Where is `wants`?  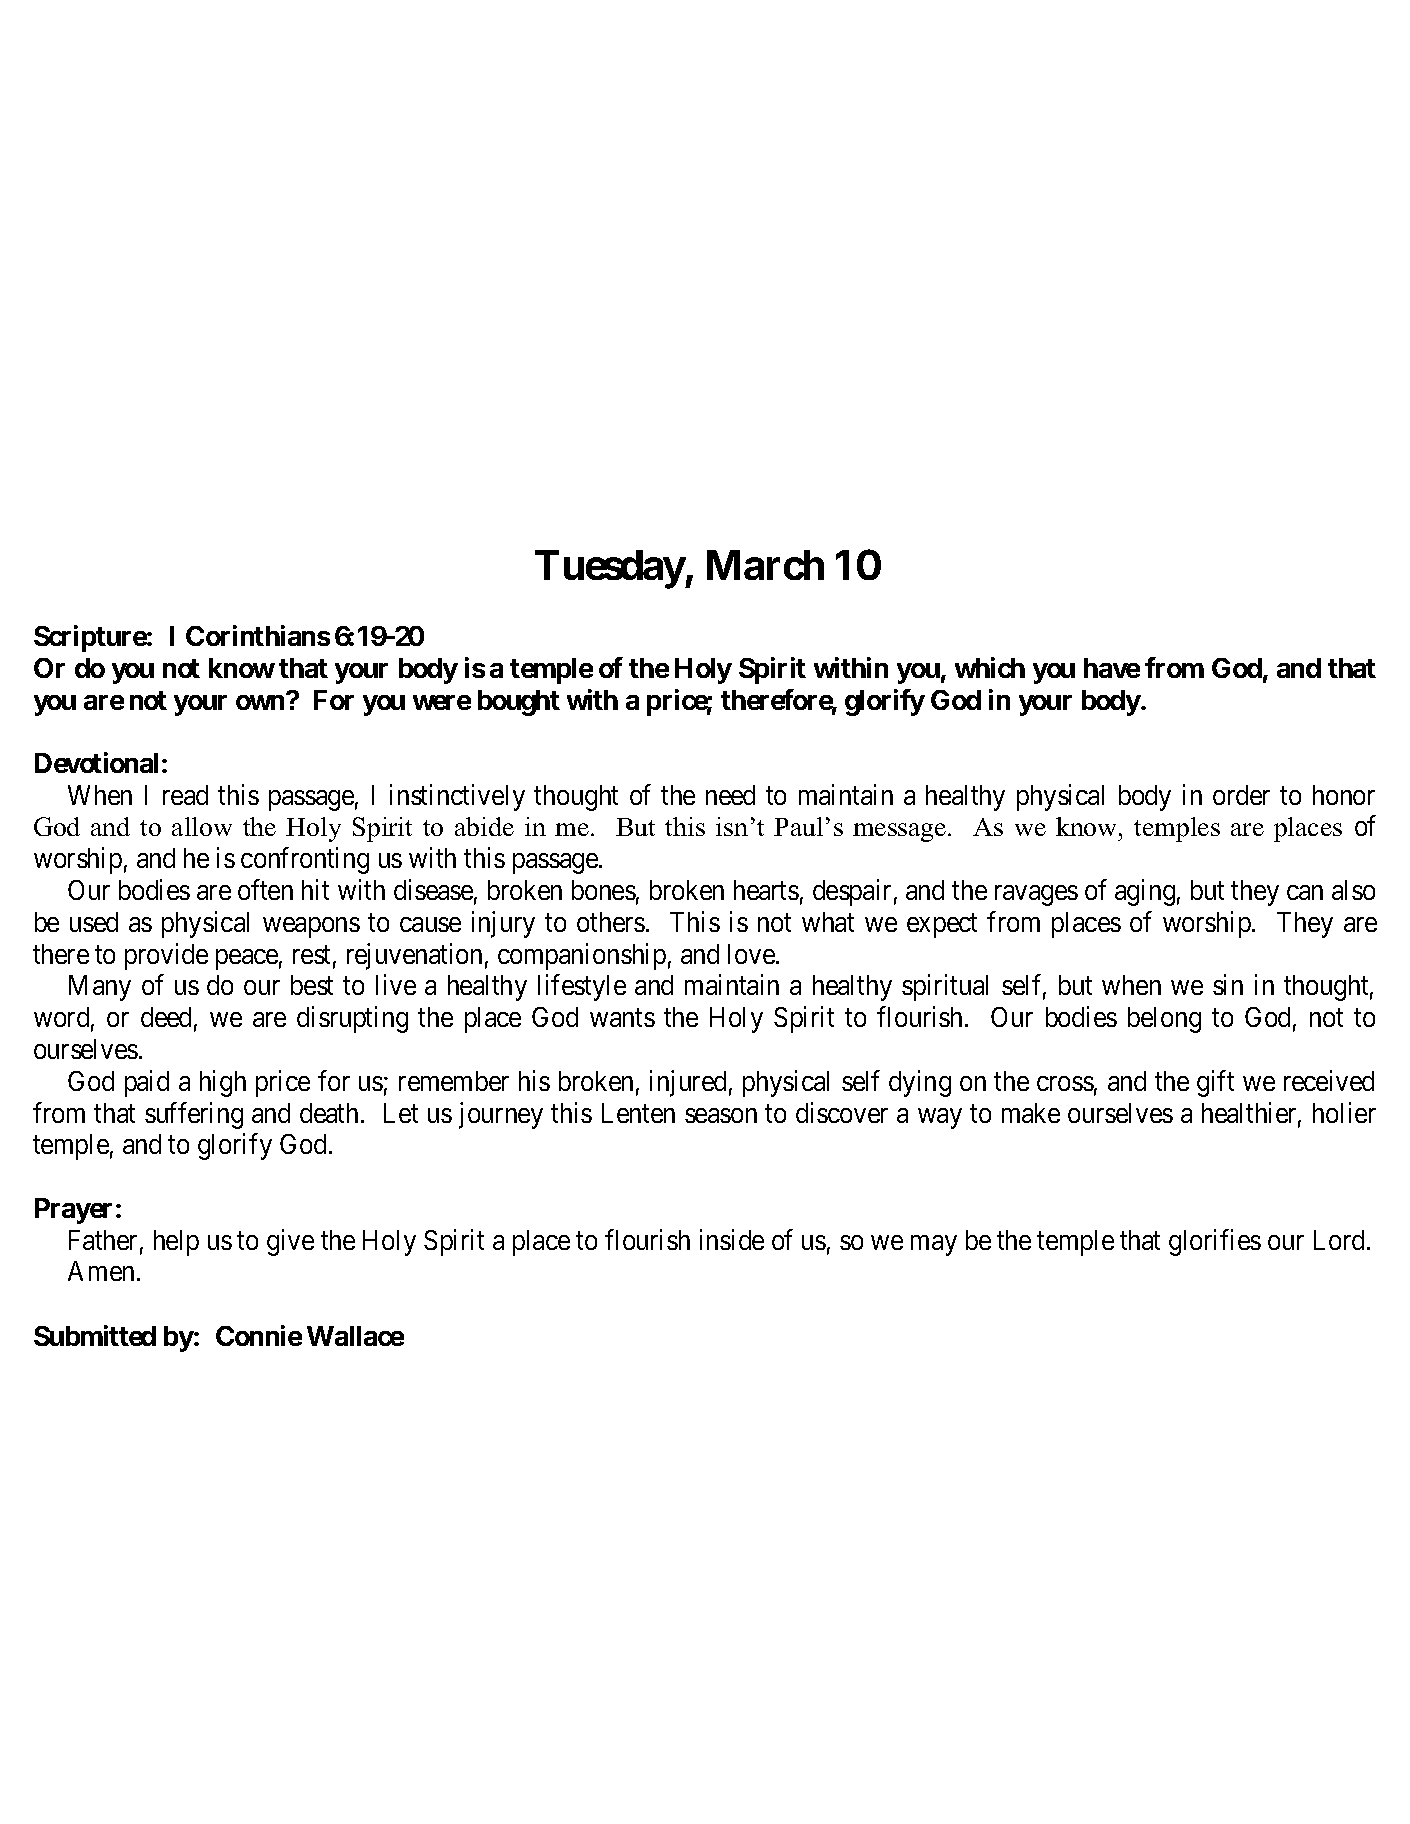 wants is located at coordinates (622, 1018).
